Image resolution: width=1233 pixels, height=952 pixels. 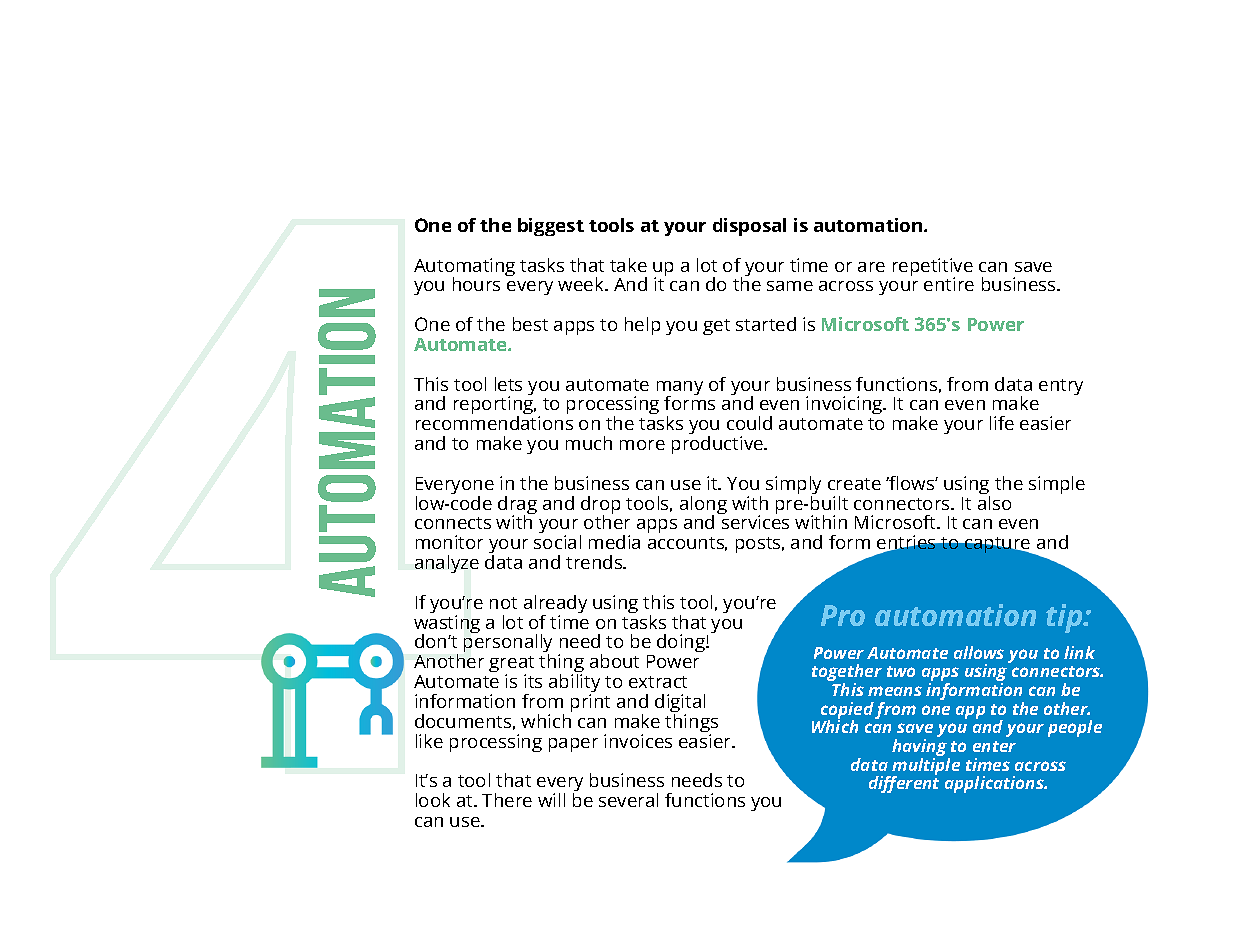 What do you see at coordinates (517, 506) in the page?
I see `drag` at bounding box center [517, 506].
